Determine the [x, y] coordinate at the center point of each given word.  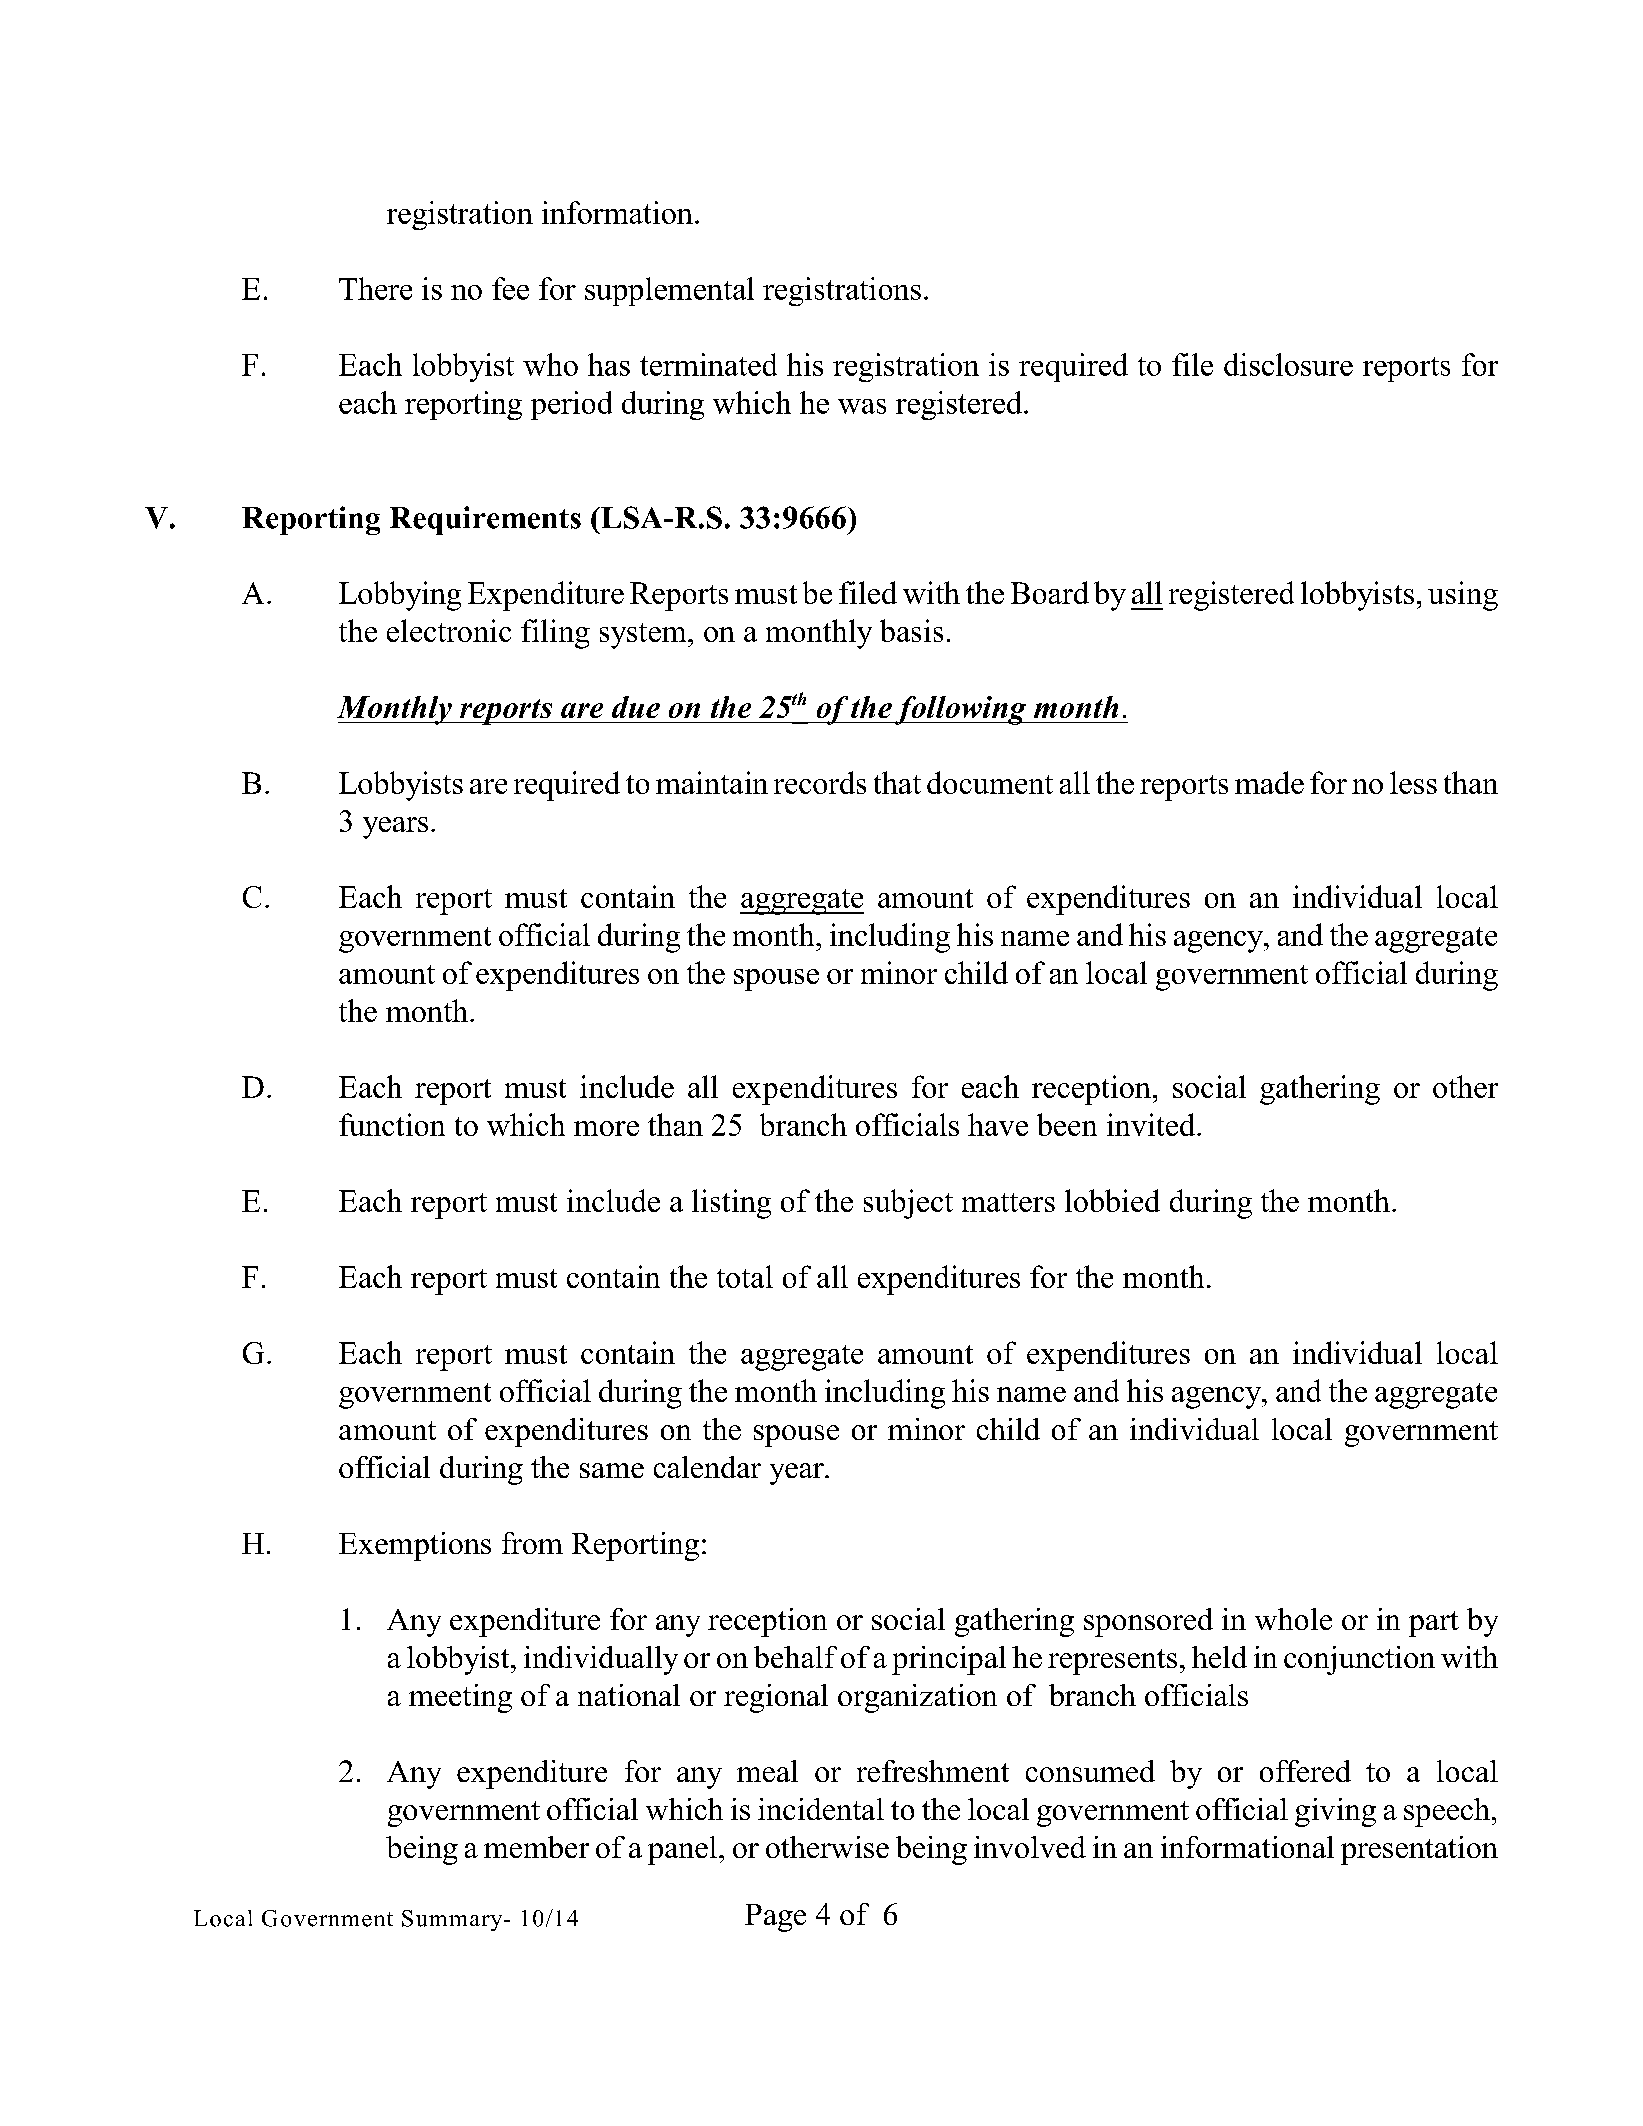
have [998, 1124]
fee [510, 288]
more [606, 1128]
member [536, 1847]
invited [1152, 1124]
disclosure [1288, 364]
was [862, 406]
